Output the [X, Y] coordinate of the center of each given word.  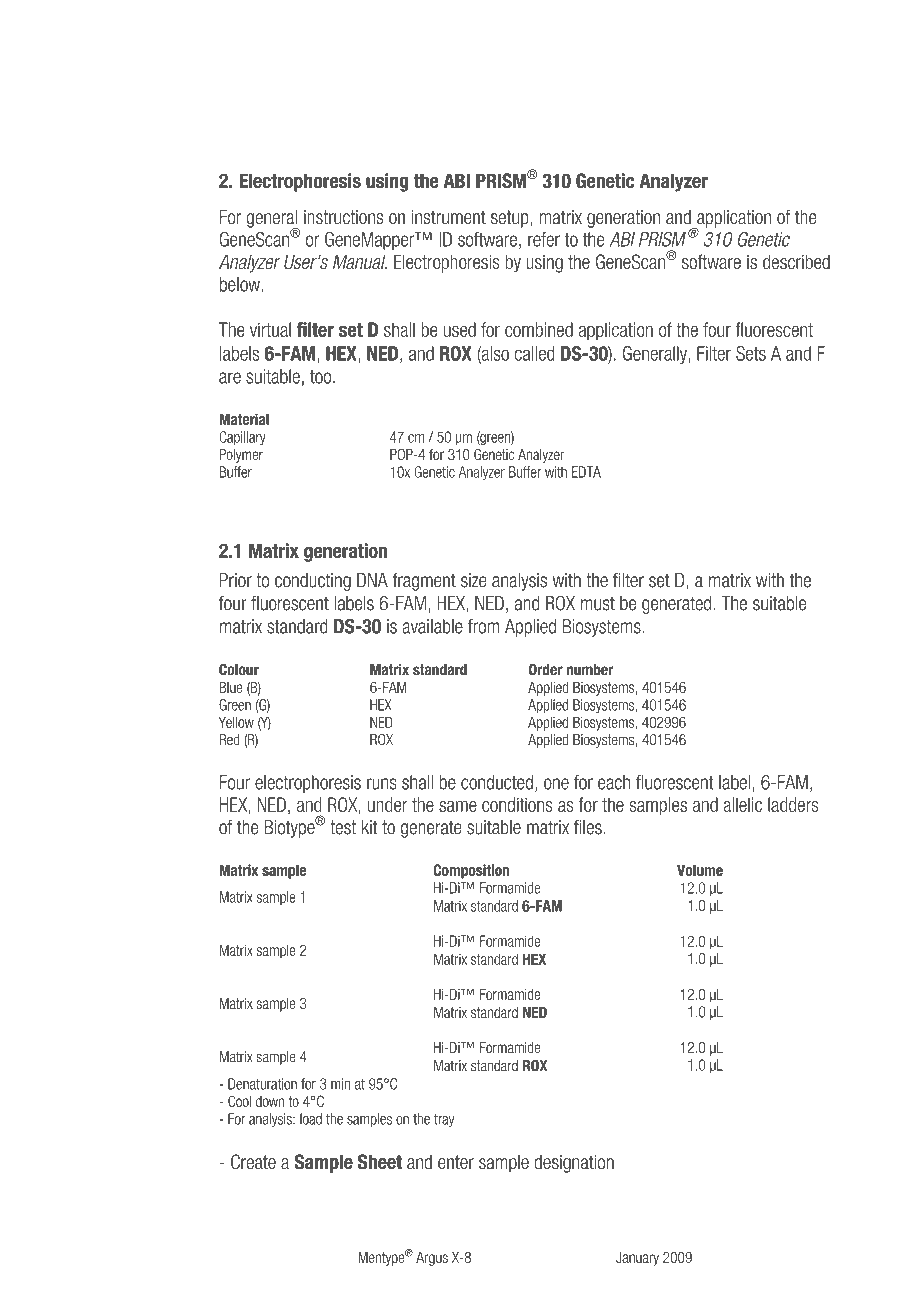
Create [253, 1162]
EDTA [586, 472]
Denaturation [262, 1084]
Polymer [241, 456]
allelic [742, 804]
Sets [751, 353]
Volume [700, 870]
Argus [432, 1259]
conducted [497, 782]
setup [511, 219]
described [796, 261]
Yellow [236, 722]
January [637, 1259]
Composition [471, 871]
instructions [343, 217]
